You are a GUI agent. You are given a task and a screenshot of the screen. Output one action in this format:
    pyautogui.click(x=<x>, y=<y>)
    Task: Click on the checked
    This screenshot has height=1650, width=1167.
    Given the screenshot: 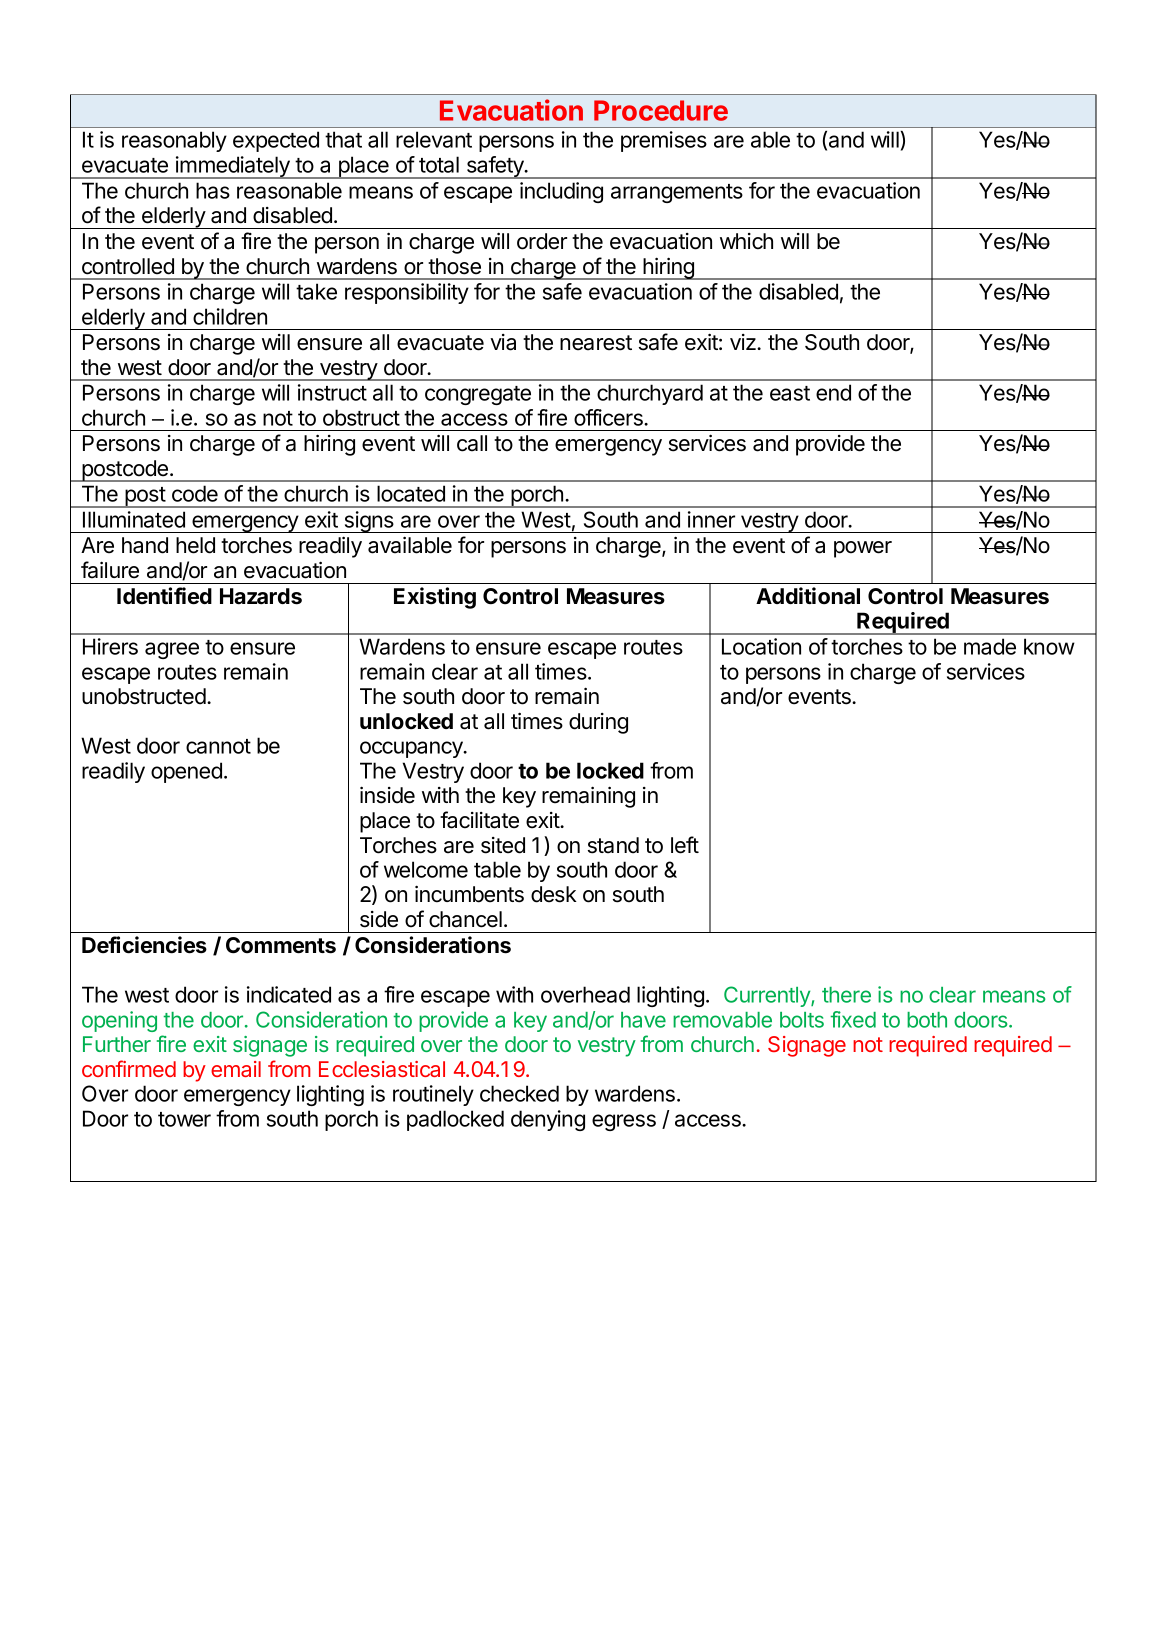 What is the action you would take?
    pyautogui.click(x=519, y=1093)
